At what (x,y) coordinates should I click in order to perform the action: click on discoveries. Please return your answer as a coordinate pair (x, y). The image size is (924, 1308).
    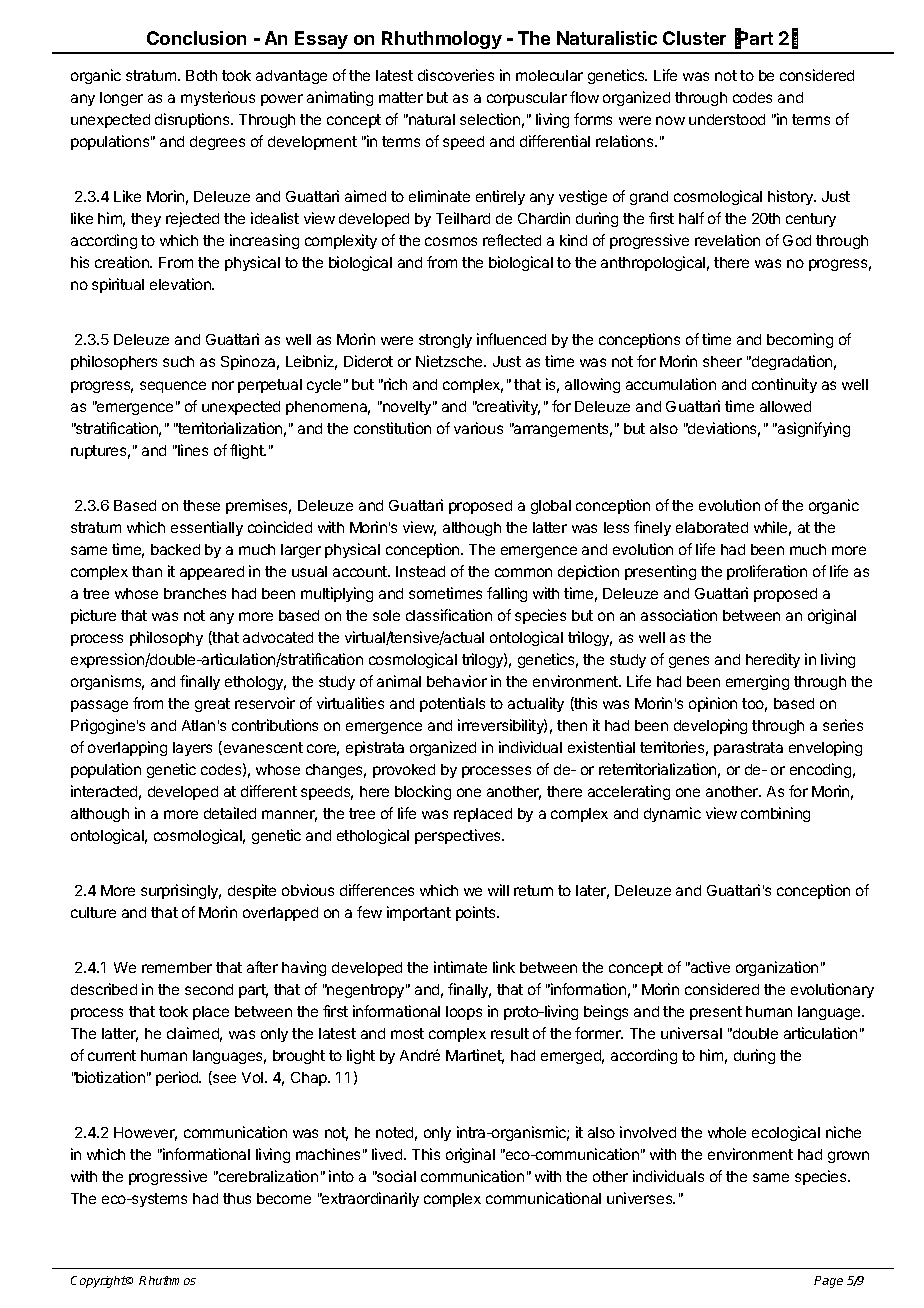
    Looking at the image, I should click on (456, 75).
